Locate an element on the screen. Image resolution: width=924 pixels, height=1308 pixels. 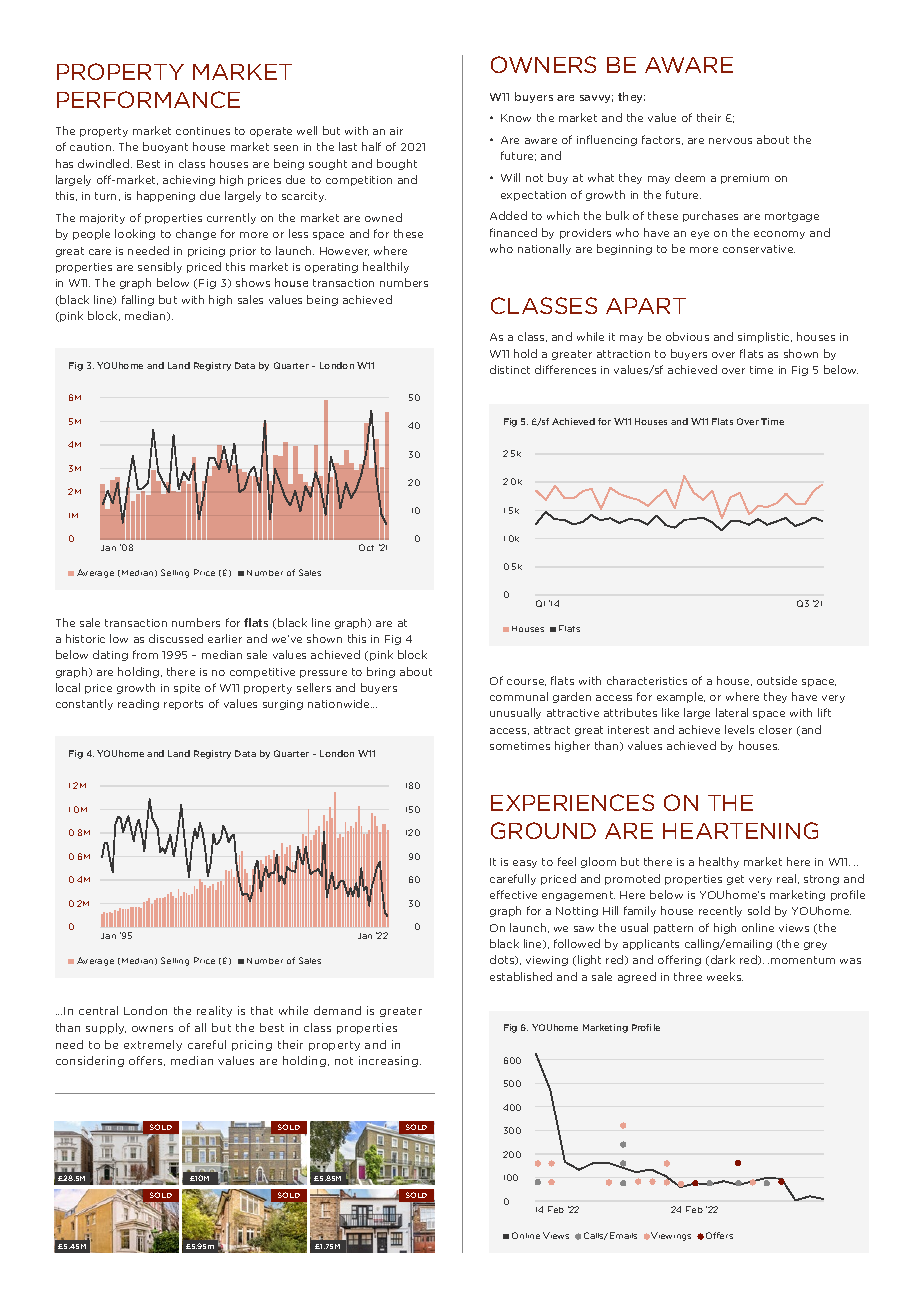
discussed is located at coordinates (176, 638).
